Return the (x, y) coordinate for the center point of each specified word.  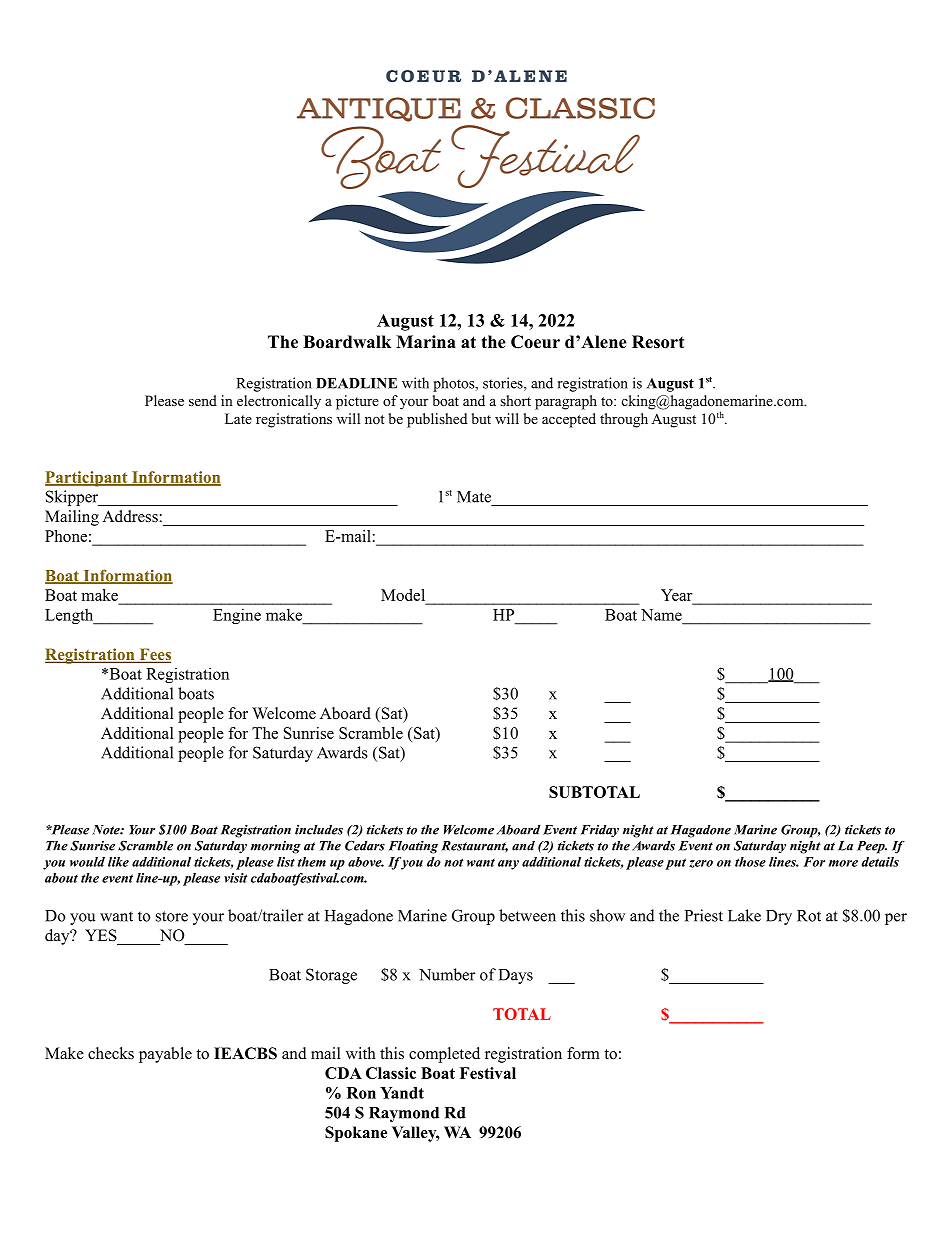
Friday (600, 831)
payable (165, 1055)
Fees (154, 655)
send (203, 400)
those (750, 862)
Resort (658, 342)
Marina (426, 341)
